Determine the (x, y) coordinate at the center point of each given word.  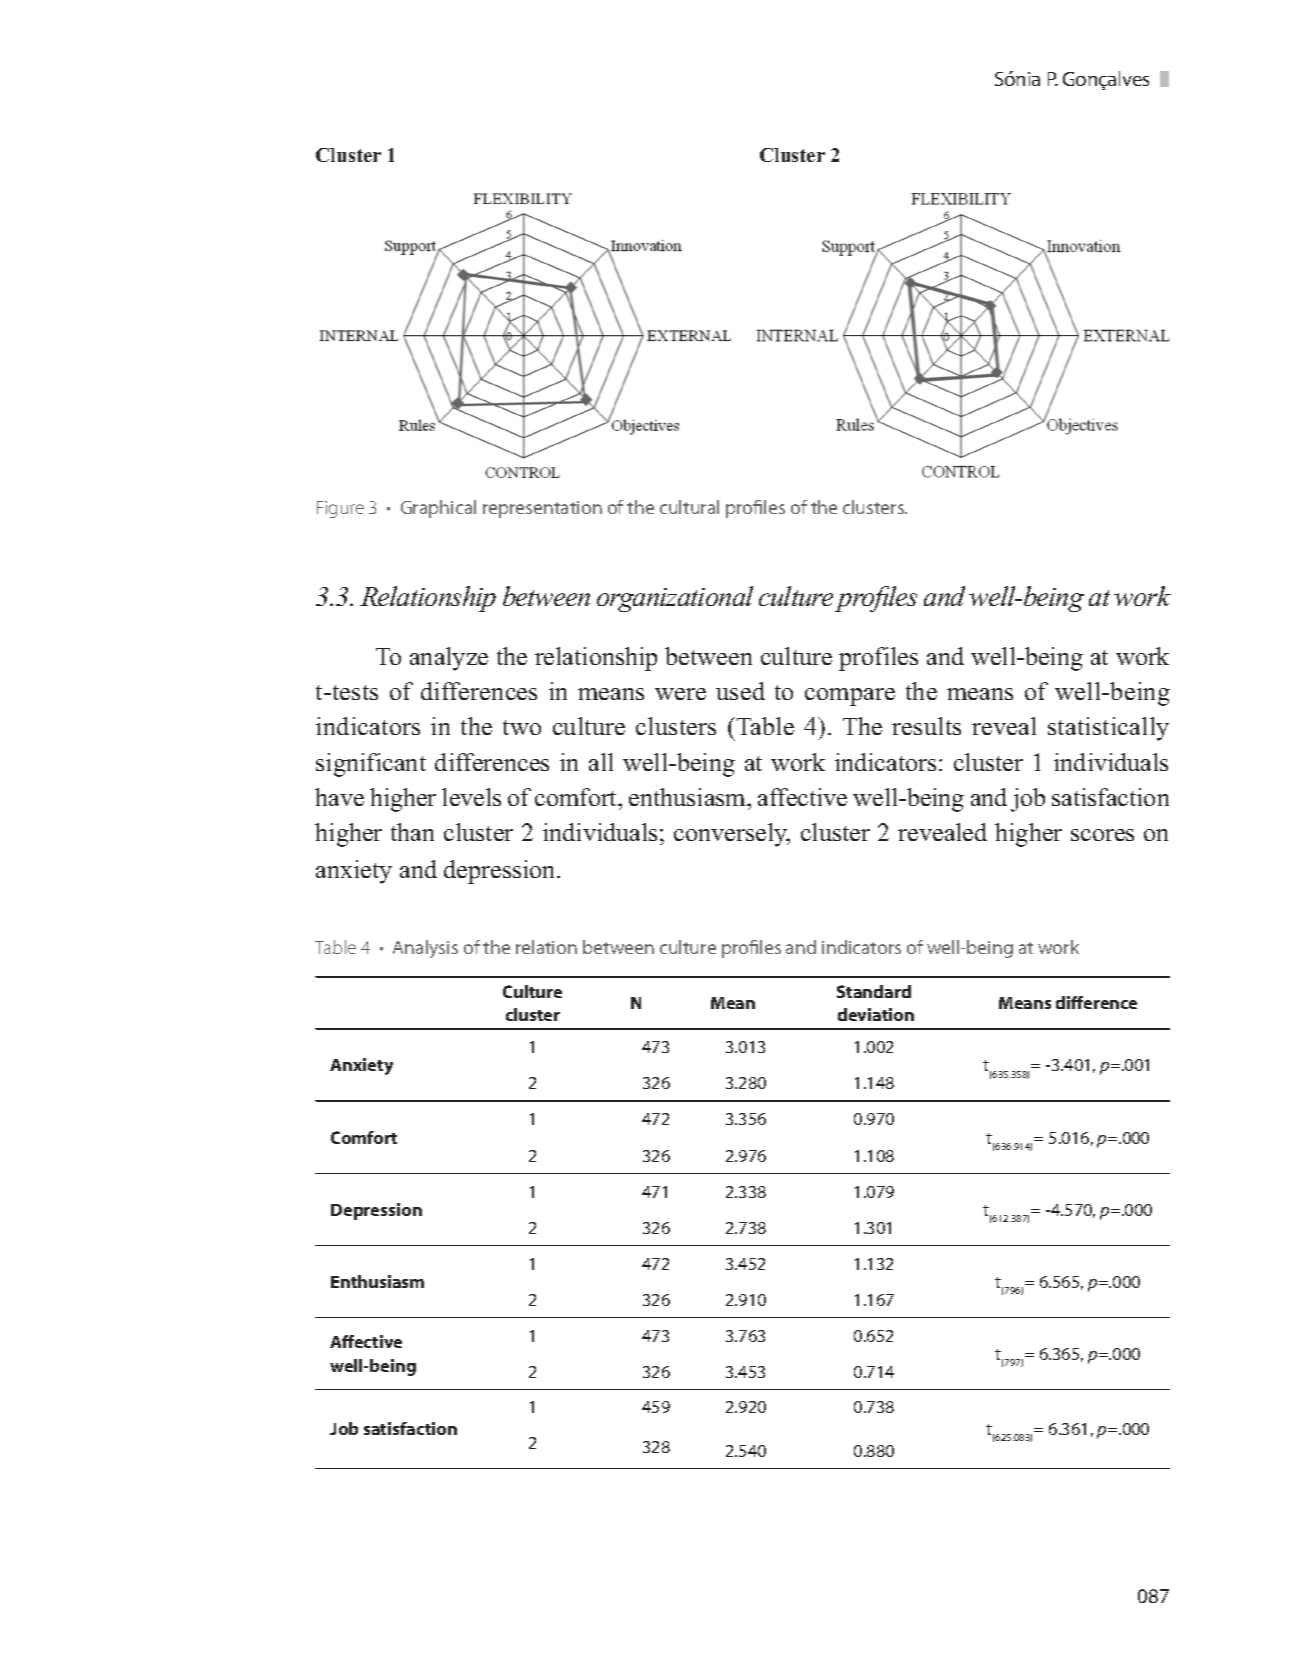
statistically (1108, 729)
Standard (874, 991)
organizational (675, 599)
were (680, 694)
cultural (689, 507)
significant (371, 765)
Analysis (425, 949)
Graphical (438, 509)
